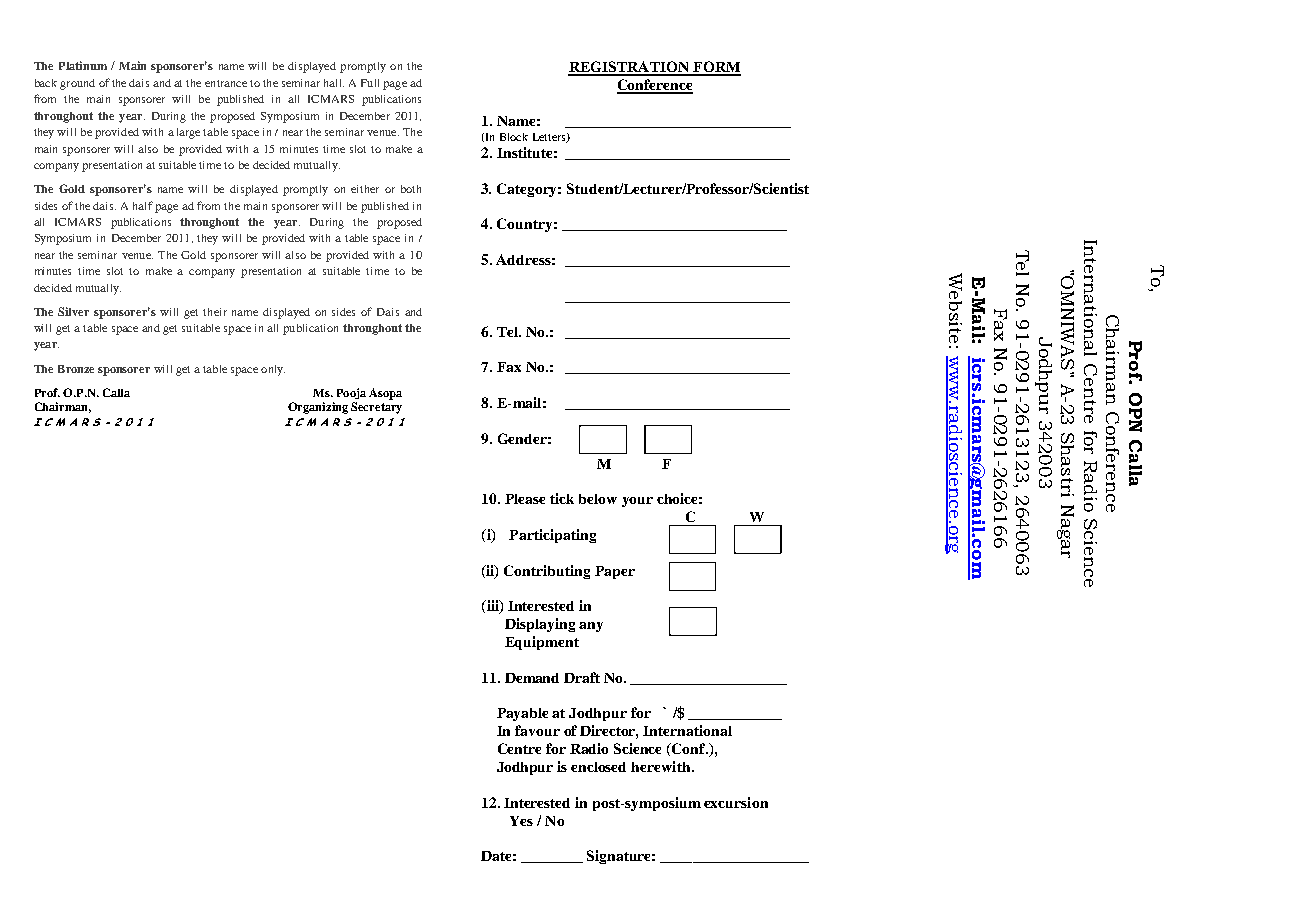 The height and width of the screenshot is (924, 1307). Describe the element at coordinates (582, 677) in the screenshot. I see `Draft` at that location.
